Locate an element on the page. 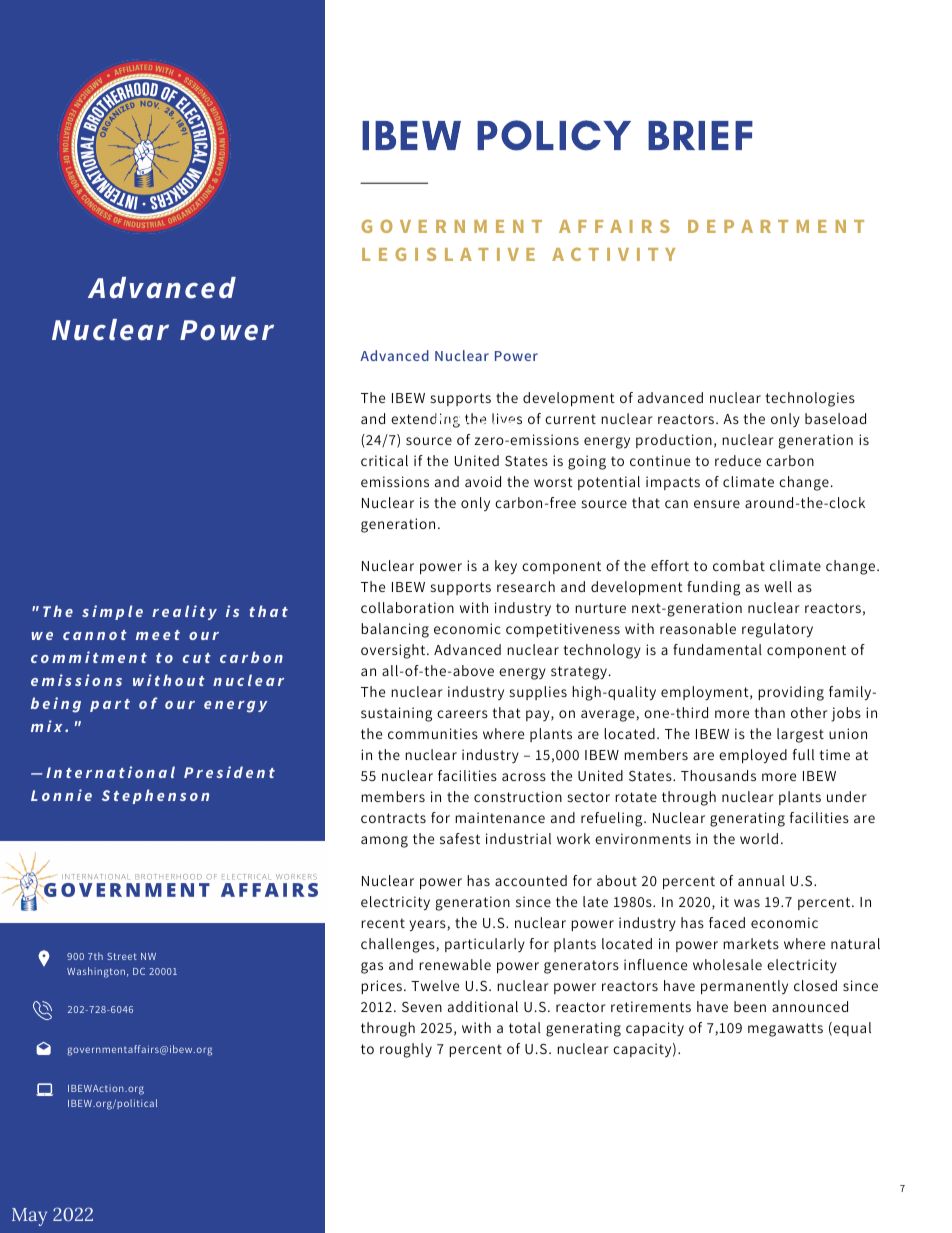  BRIEF is located at coordinates (700, 135).
